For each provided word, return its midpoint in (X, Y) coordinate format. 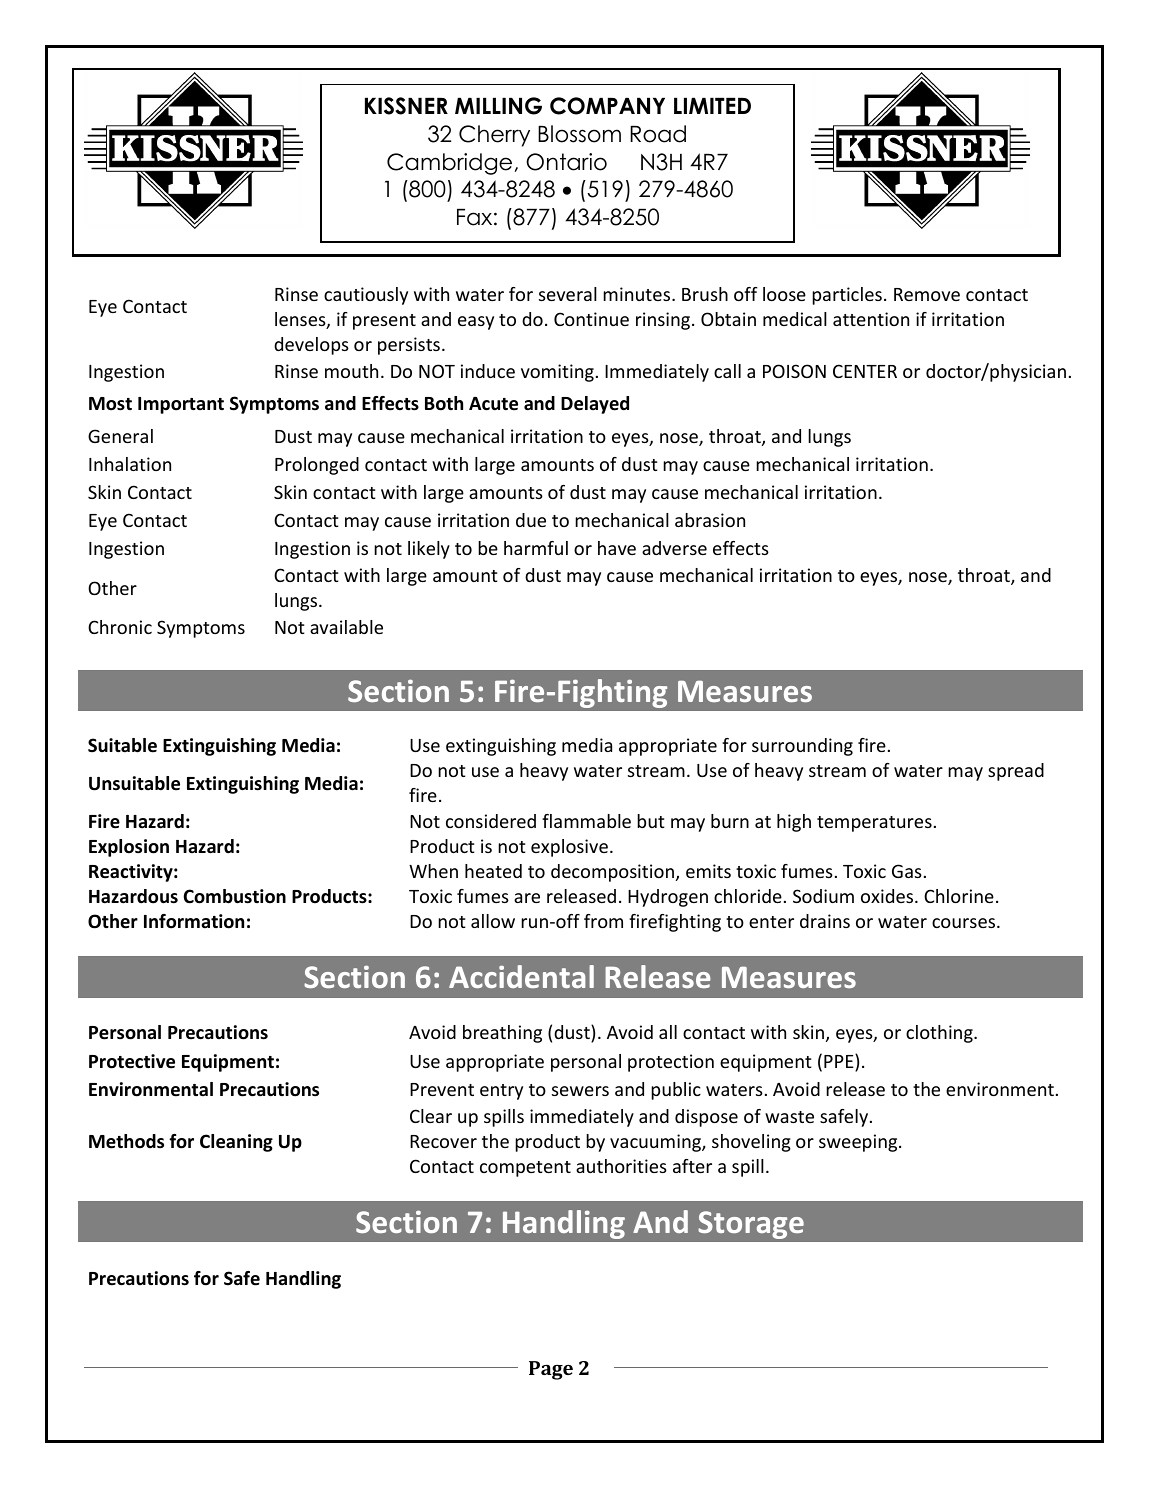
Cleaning (236, 1143)
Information (194, 921)
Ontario (566, 162)
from (603, 921)
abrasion (710, 520)
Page (551, 1370)
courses (965, 923)
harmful (536, 548)
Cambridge (449, 164)
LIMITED (712, 106)
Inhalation (130, 464)
